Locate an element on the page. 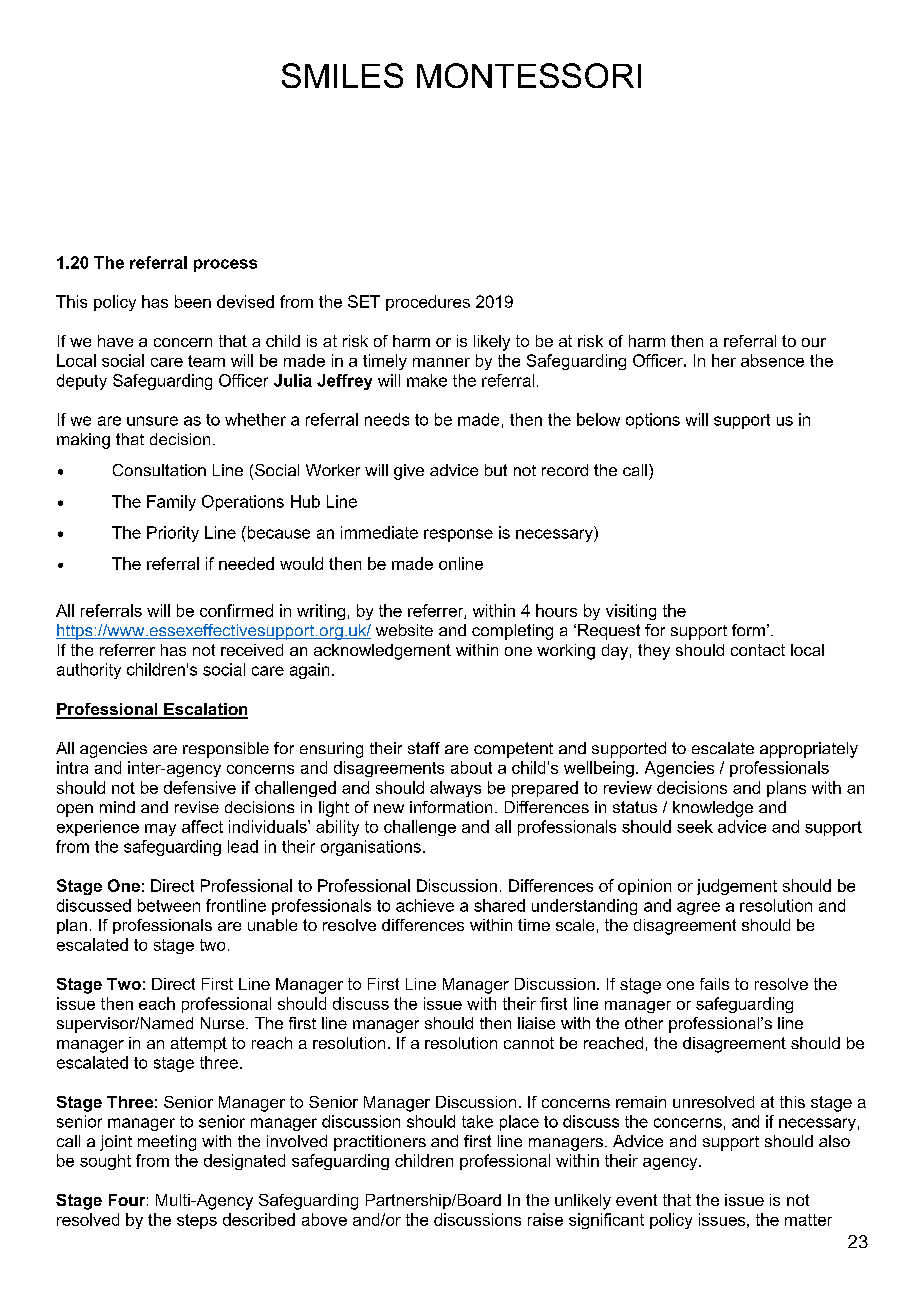  options is located at coordinates (653, 421).
